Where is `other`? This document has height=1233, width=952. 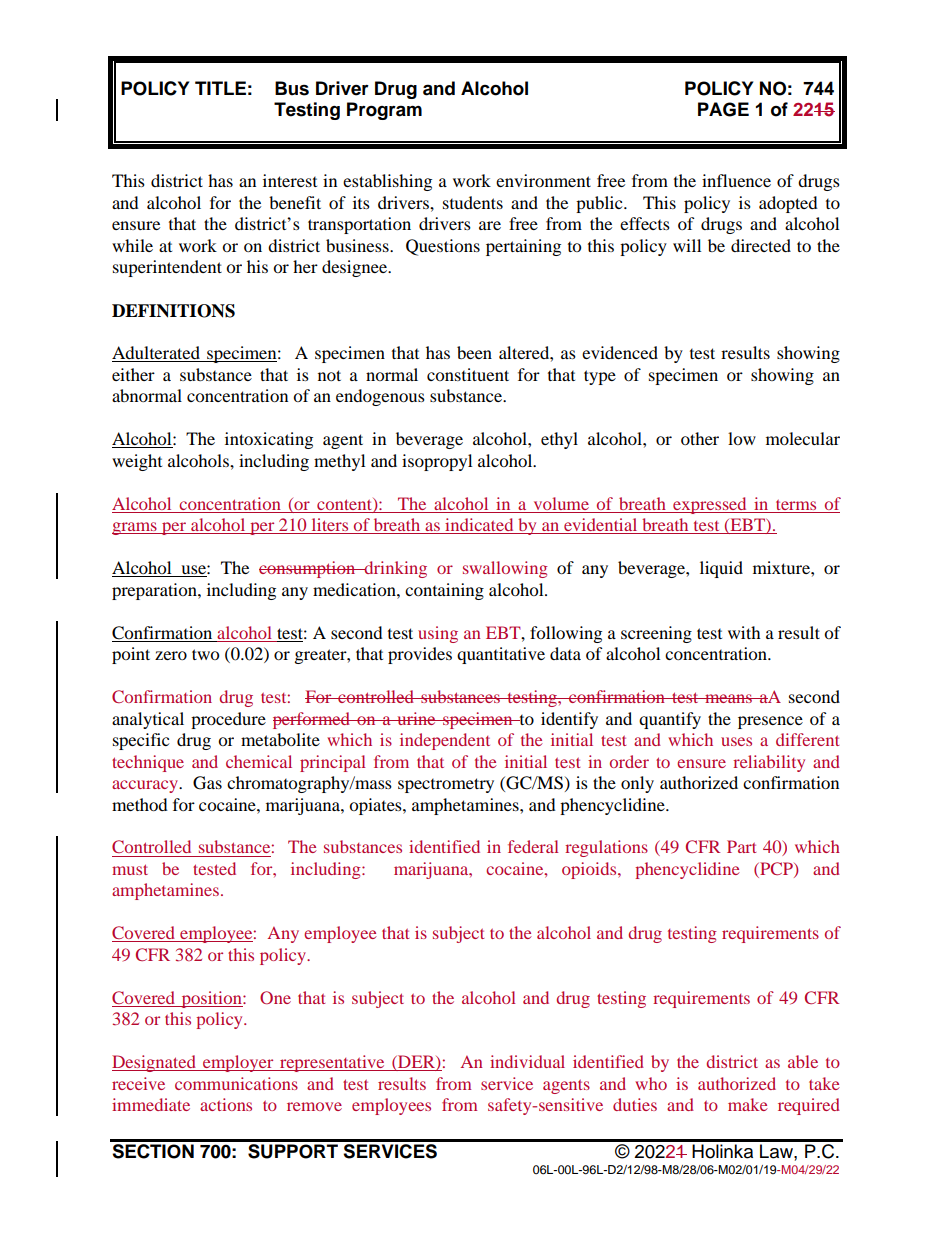
other is located at coordinates (700, 438).
